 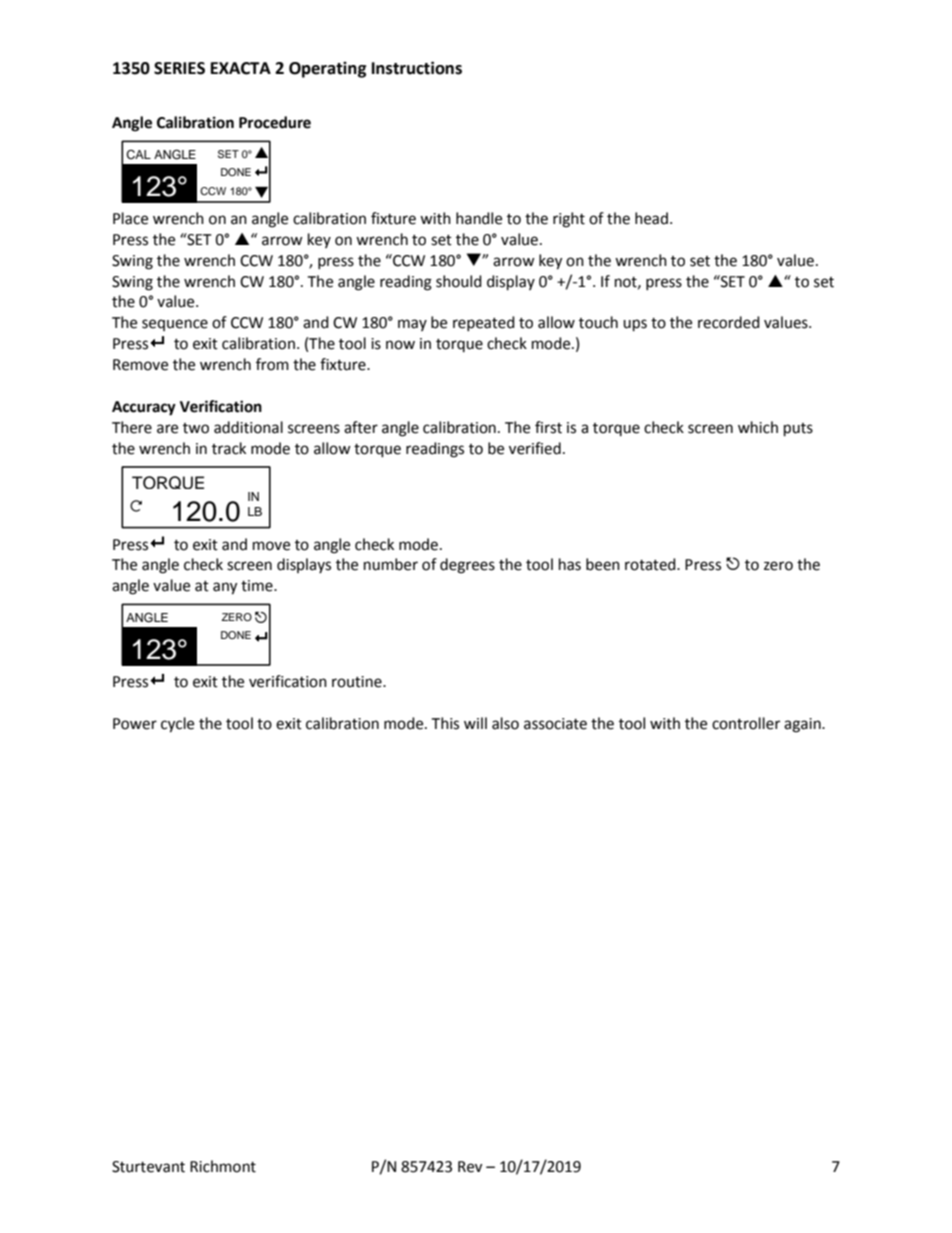 What do you see at coordinates (417, 68) in the page?
I see `Instructions` at bounding box center [417, 68].
